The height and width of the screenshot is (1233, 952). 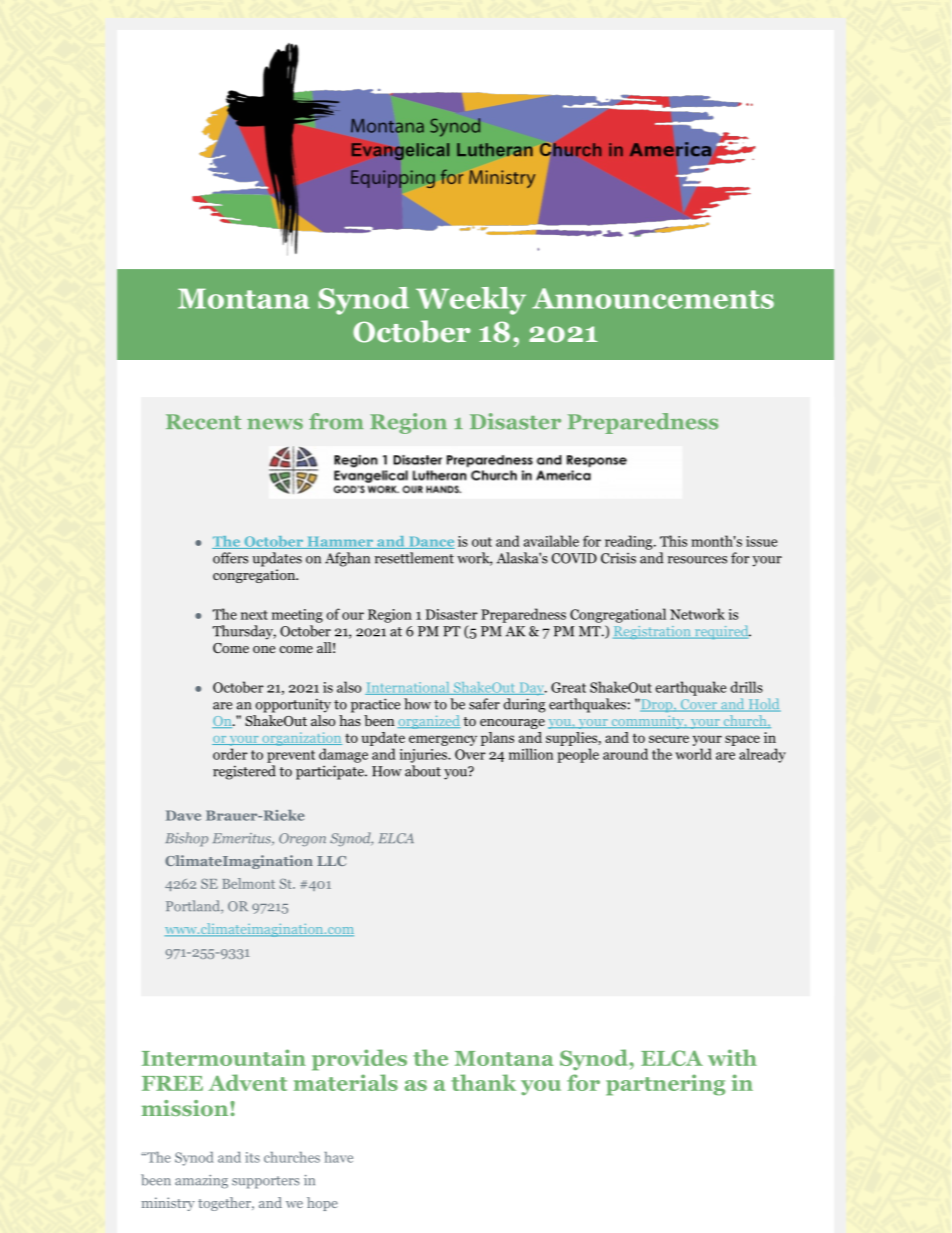 What do you see at coordinates (693, 754) in the screenshot?
I see `world` at bounding box center [693, 754].
